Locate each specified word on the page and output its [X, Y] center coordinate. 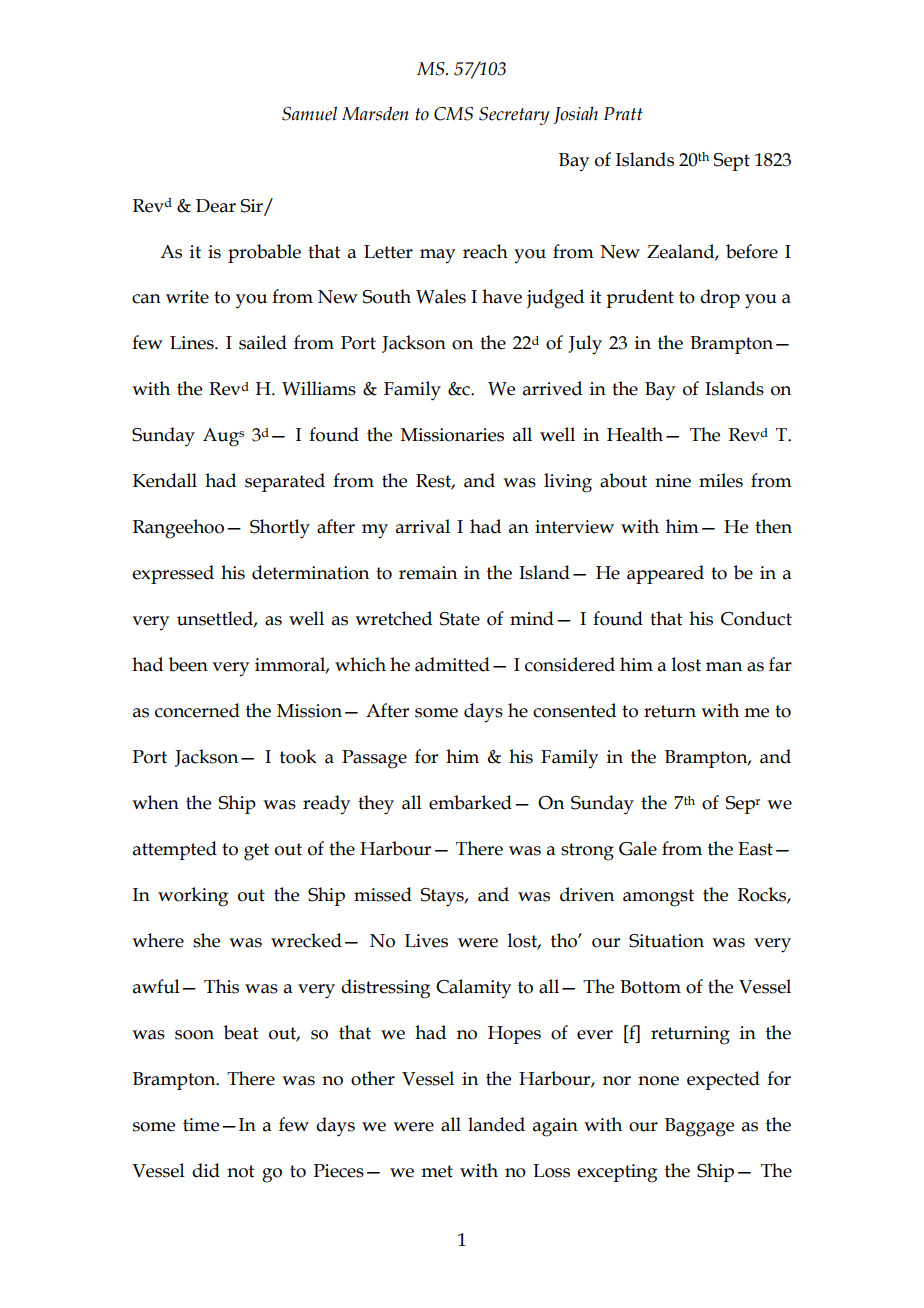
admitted [452, 664]
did [206, 1170]
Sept [732, 162]
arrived [552, 388]
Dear [216, 206]
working [193, 897]
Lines [193, 343]
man [724, 667]
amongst [658, 898]
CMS [453, 114]
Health [635, 434]
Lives [426, 941]
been [188, 664]
